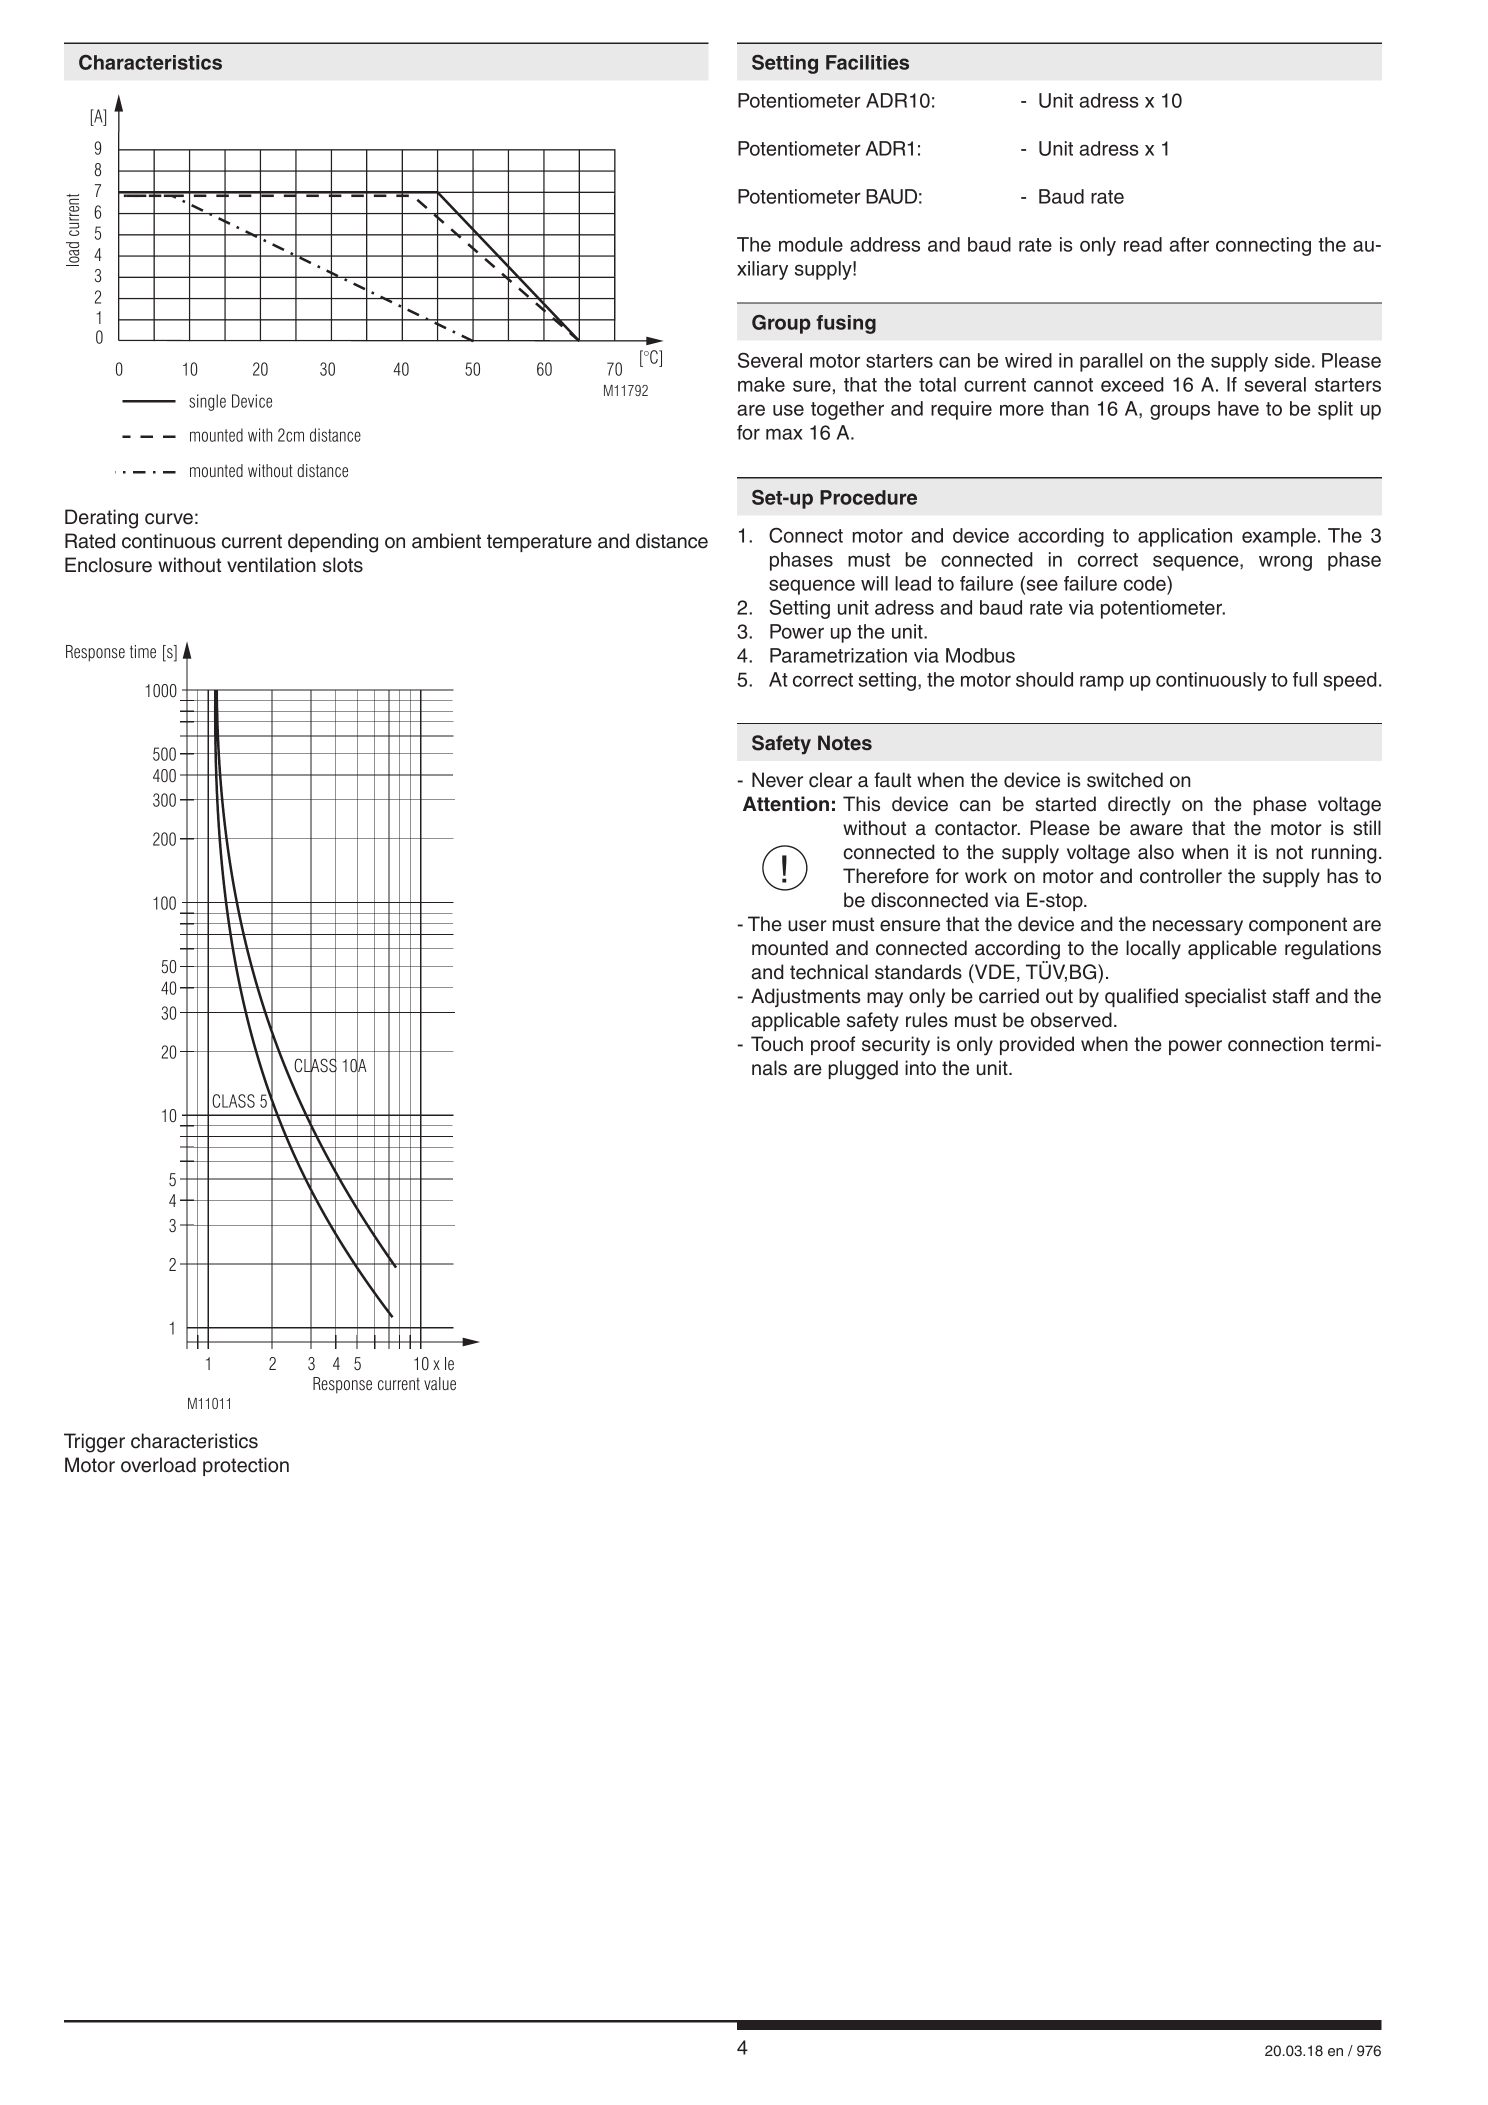 The image size is (1488, 2105). I want to click on Never, so click(777, 780).
